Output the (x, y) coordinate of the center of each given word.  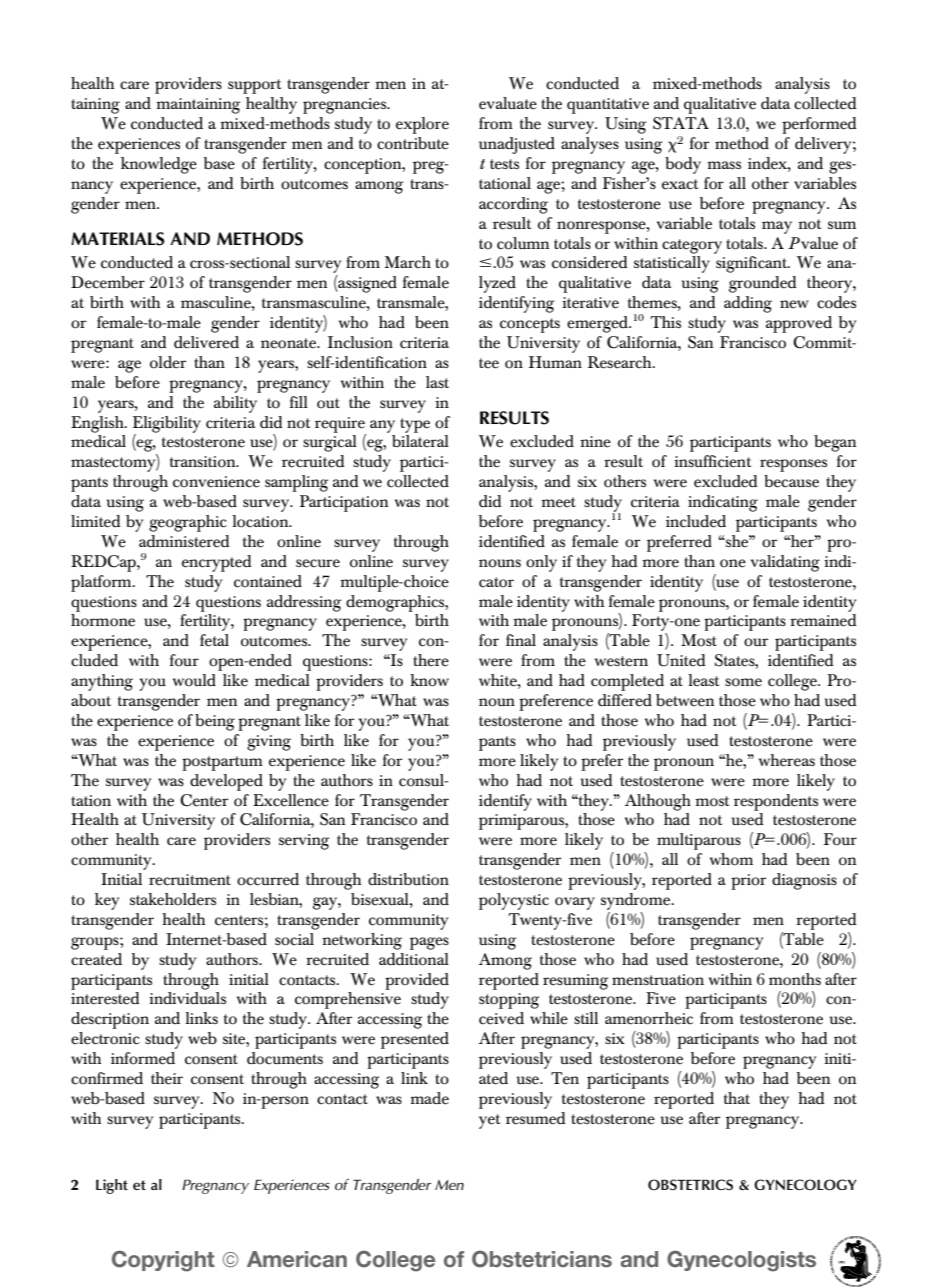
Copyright (163, 1261)
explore (422, 125)
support (254, 86)
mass (724, 165)
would (194, 680)
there (431, 660)
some (743, 682)
